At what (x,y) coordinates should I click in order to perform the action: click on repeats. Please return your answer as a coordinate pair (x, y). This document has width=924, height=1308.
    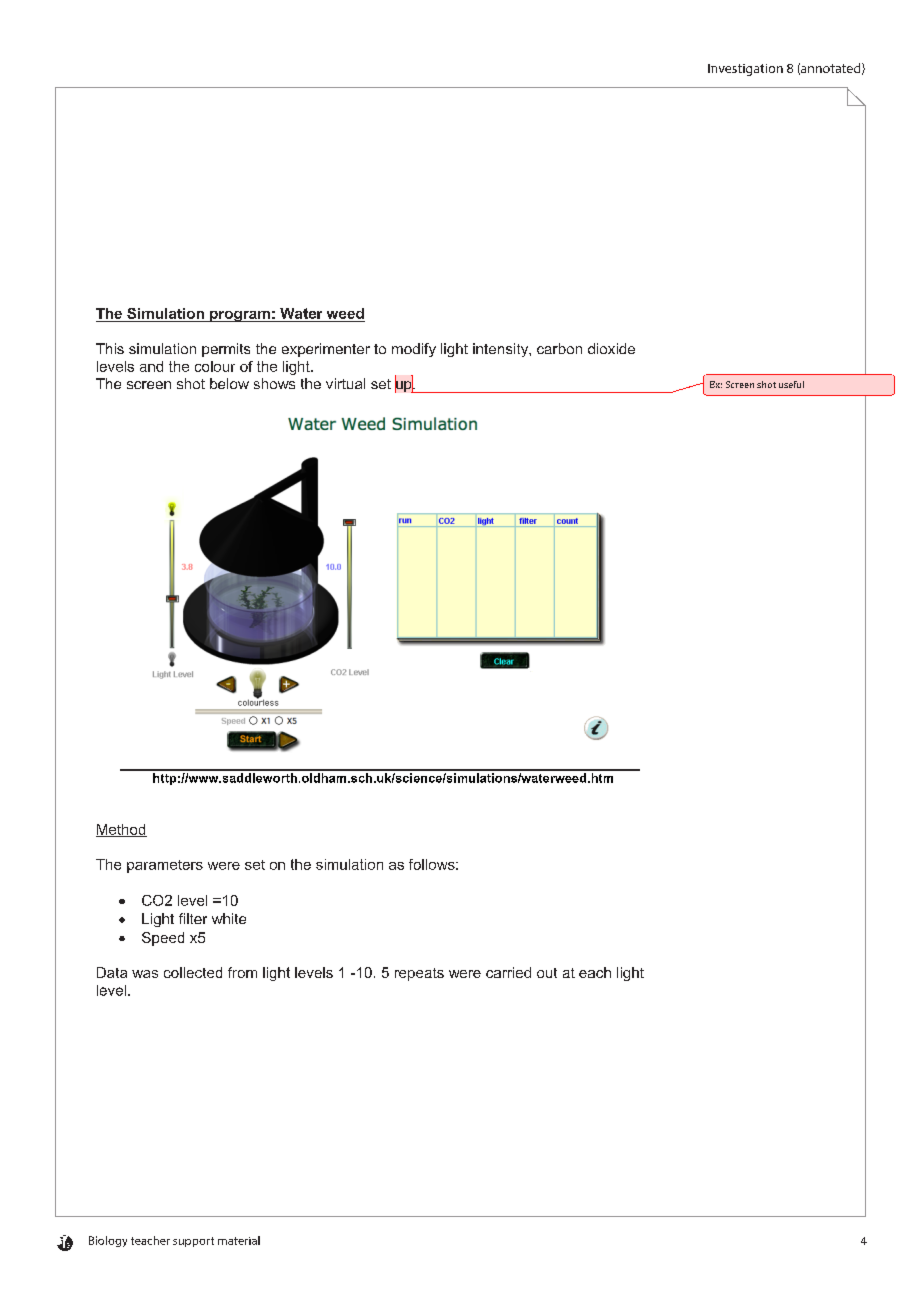
    Looking at the image, I should click on (419, 974).
